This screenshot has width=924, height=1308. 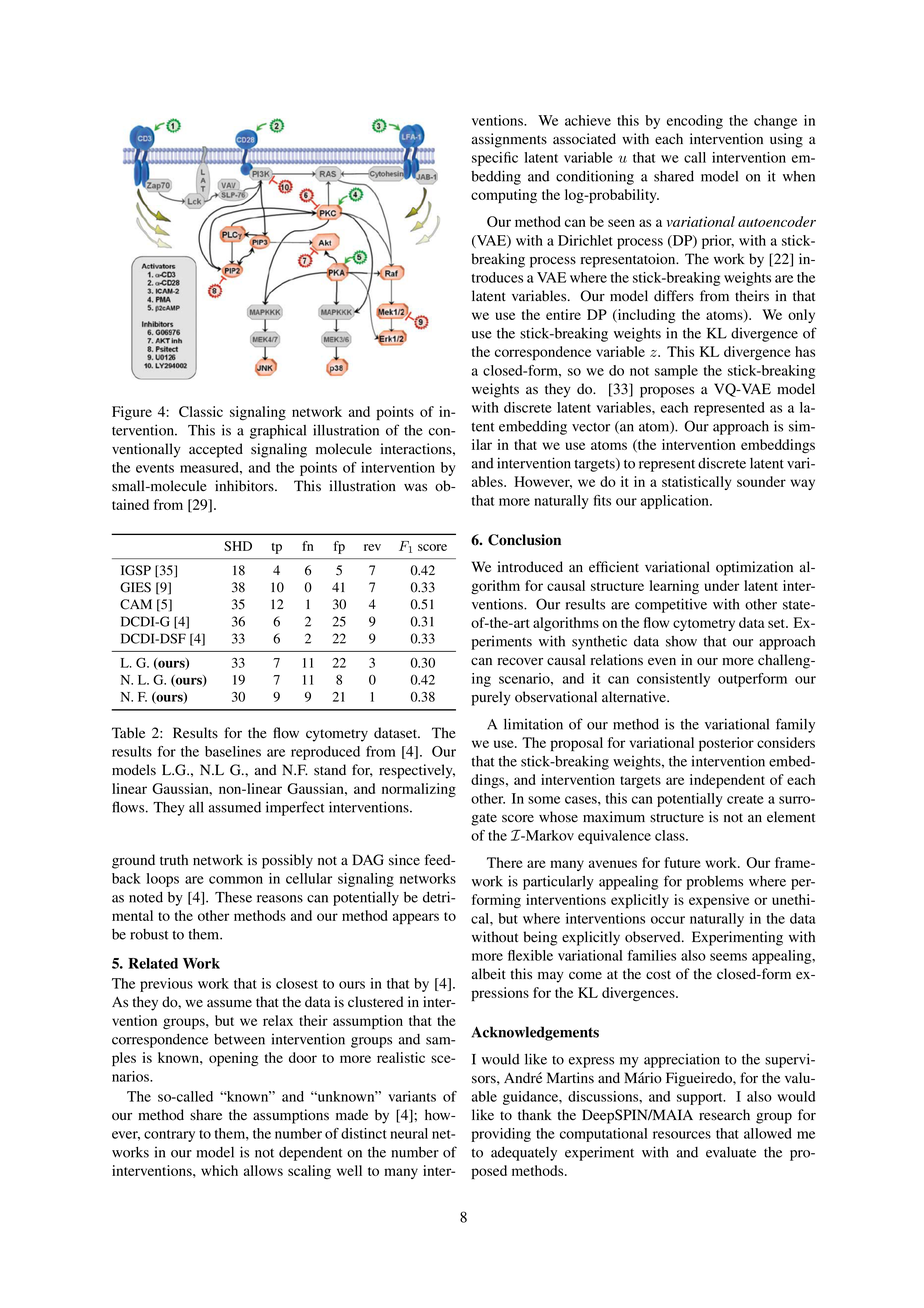 What do you see at coordinates (233, 897) in the screenshot?
I see `These` at bounding box center [233, 897].
